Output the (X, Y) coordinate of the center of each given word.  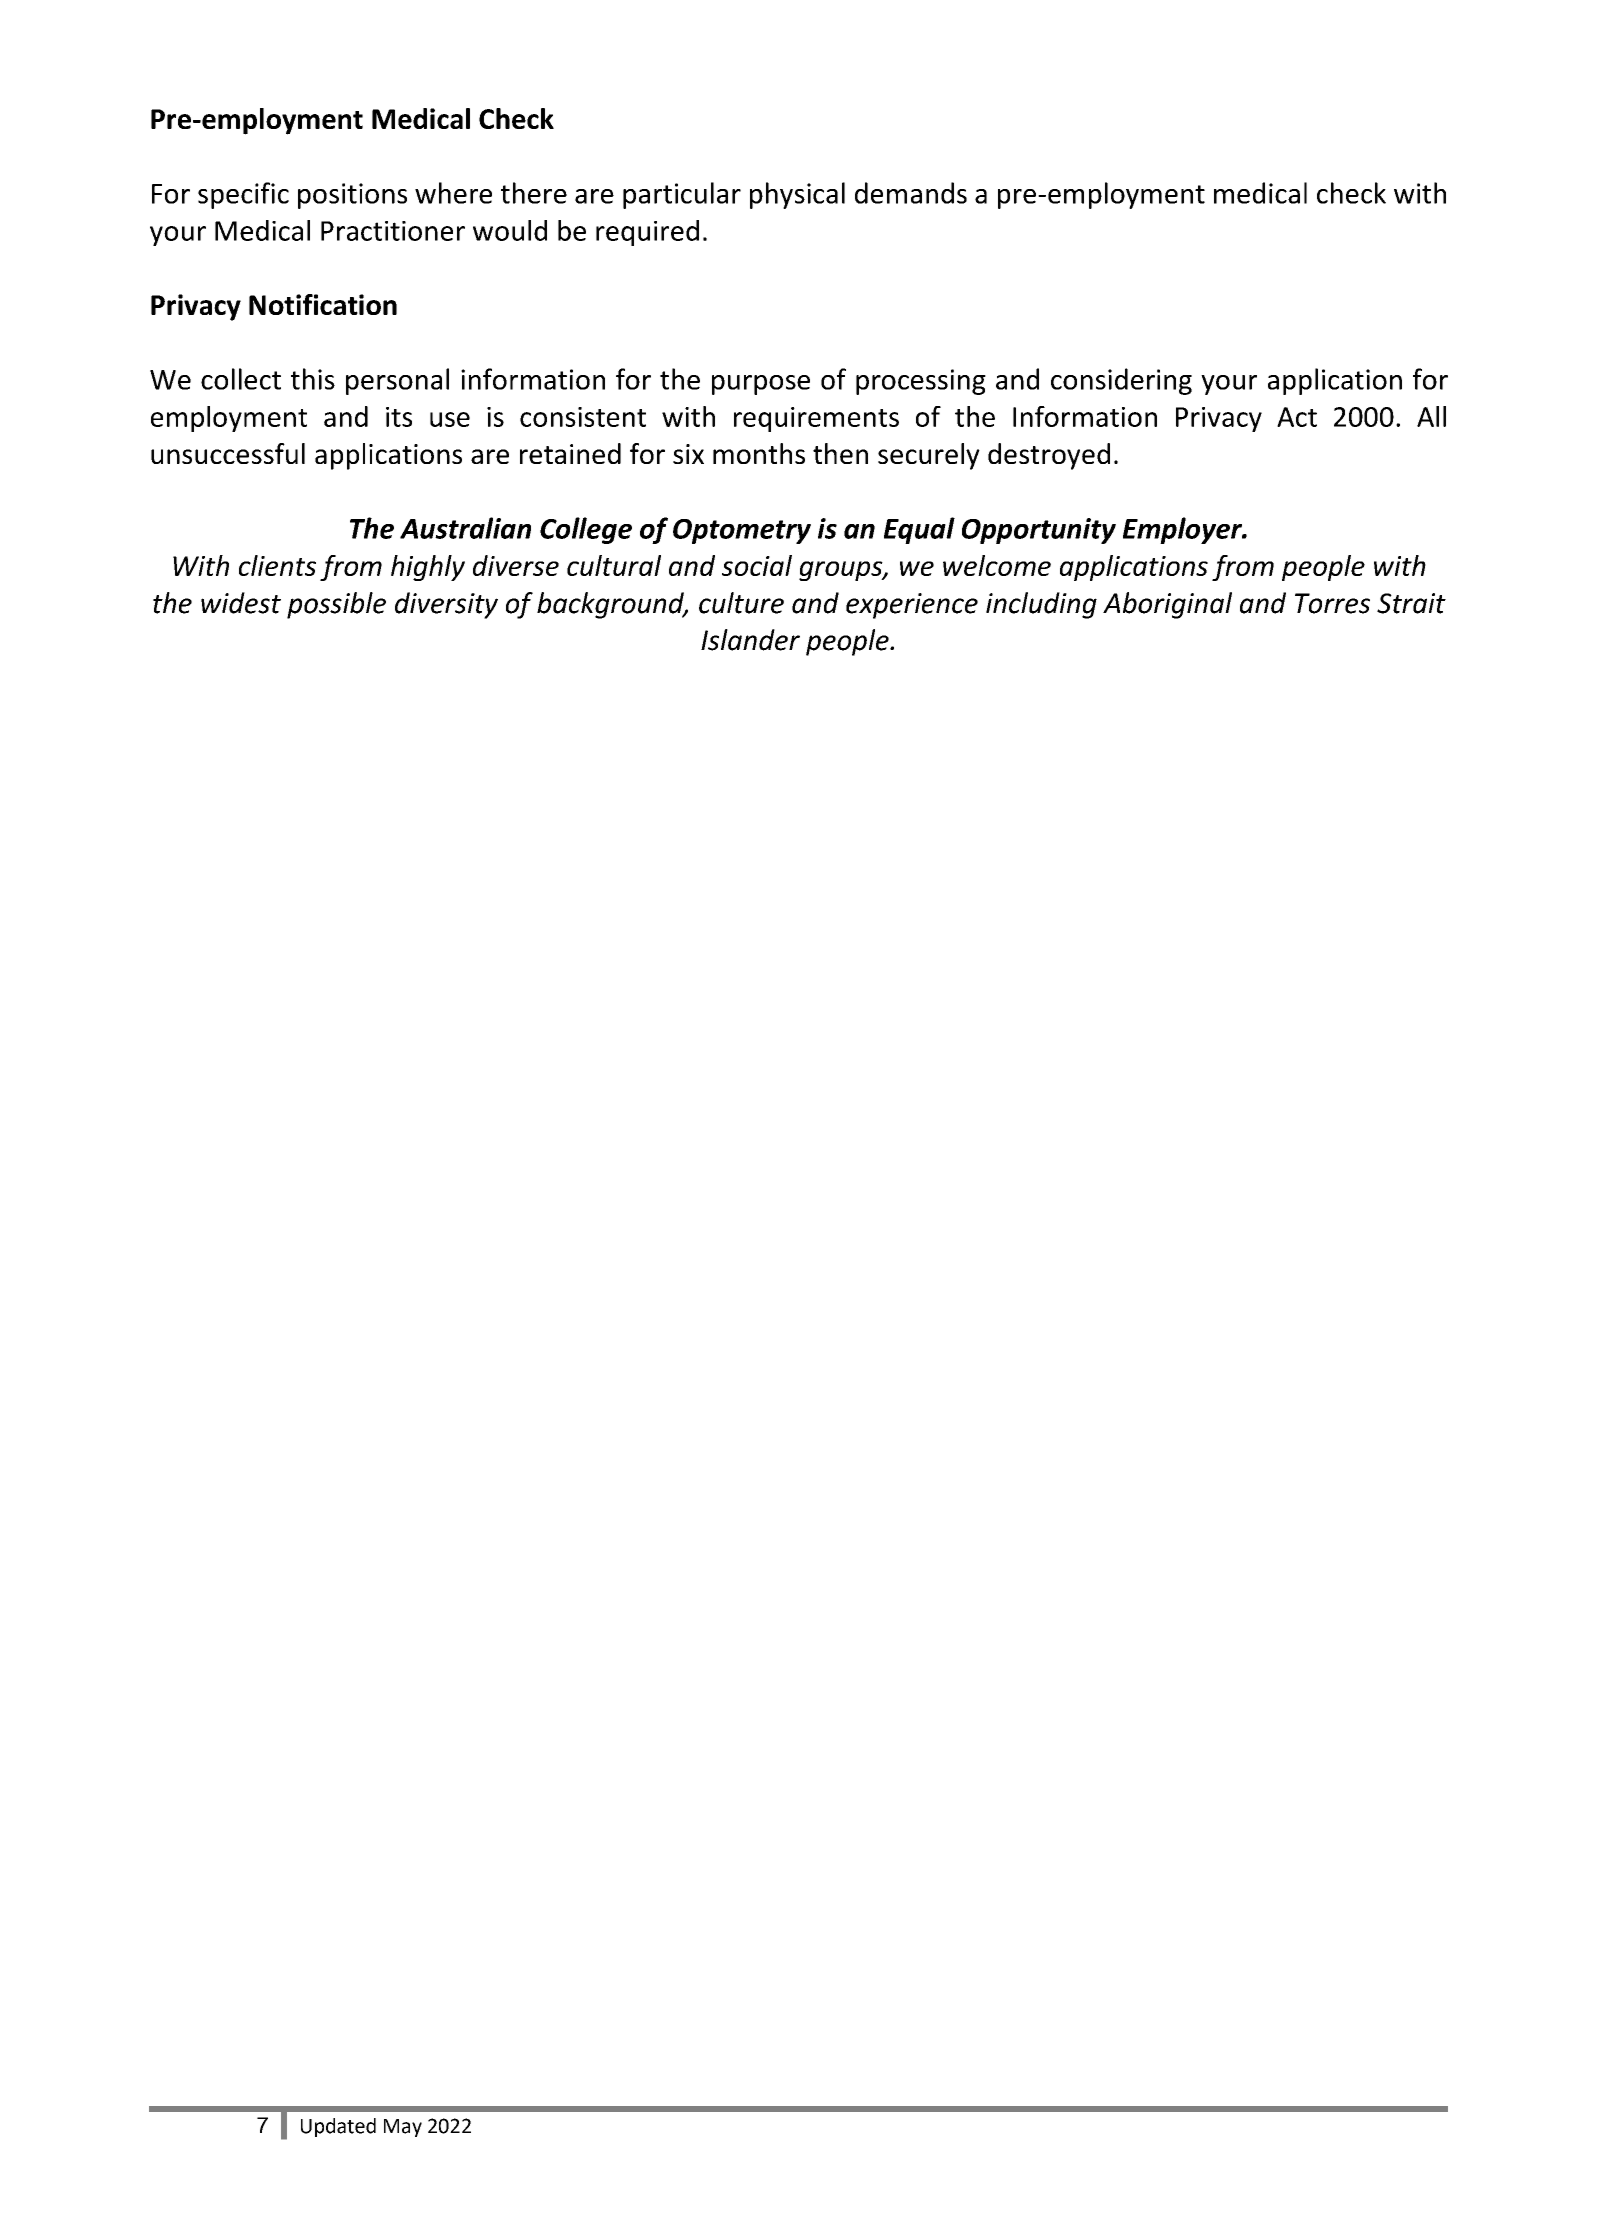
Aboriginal (1167, 605)
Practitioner (393, 231)
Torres (1332, 603)
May (403, 2128)
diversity (446, 605)
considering (1121, 381)
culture (741, 603)
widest (241, 603)
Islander (750, 640)
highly (428, 568)
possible (336, 605)
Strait (1411, 603)
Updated (338, 2127)
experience (912, 606)
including (1041, 605)
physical (797, 195)
